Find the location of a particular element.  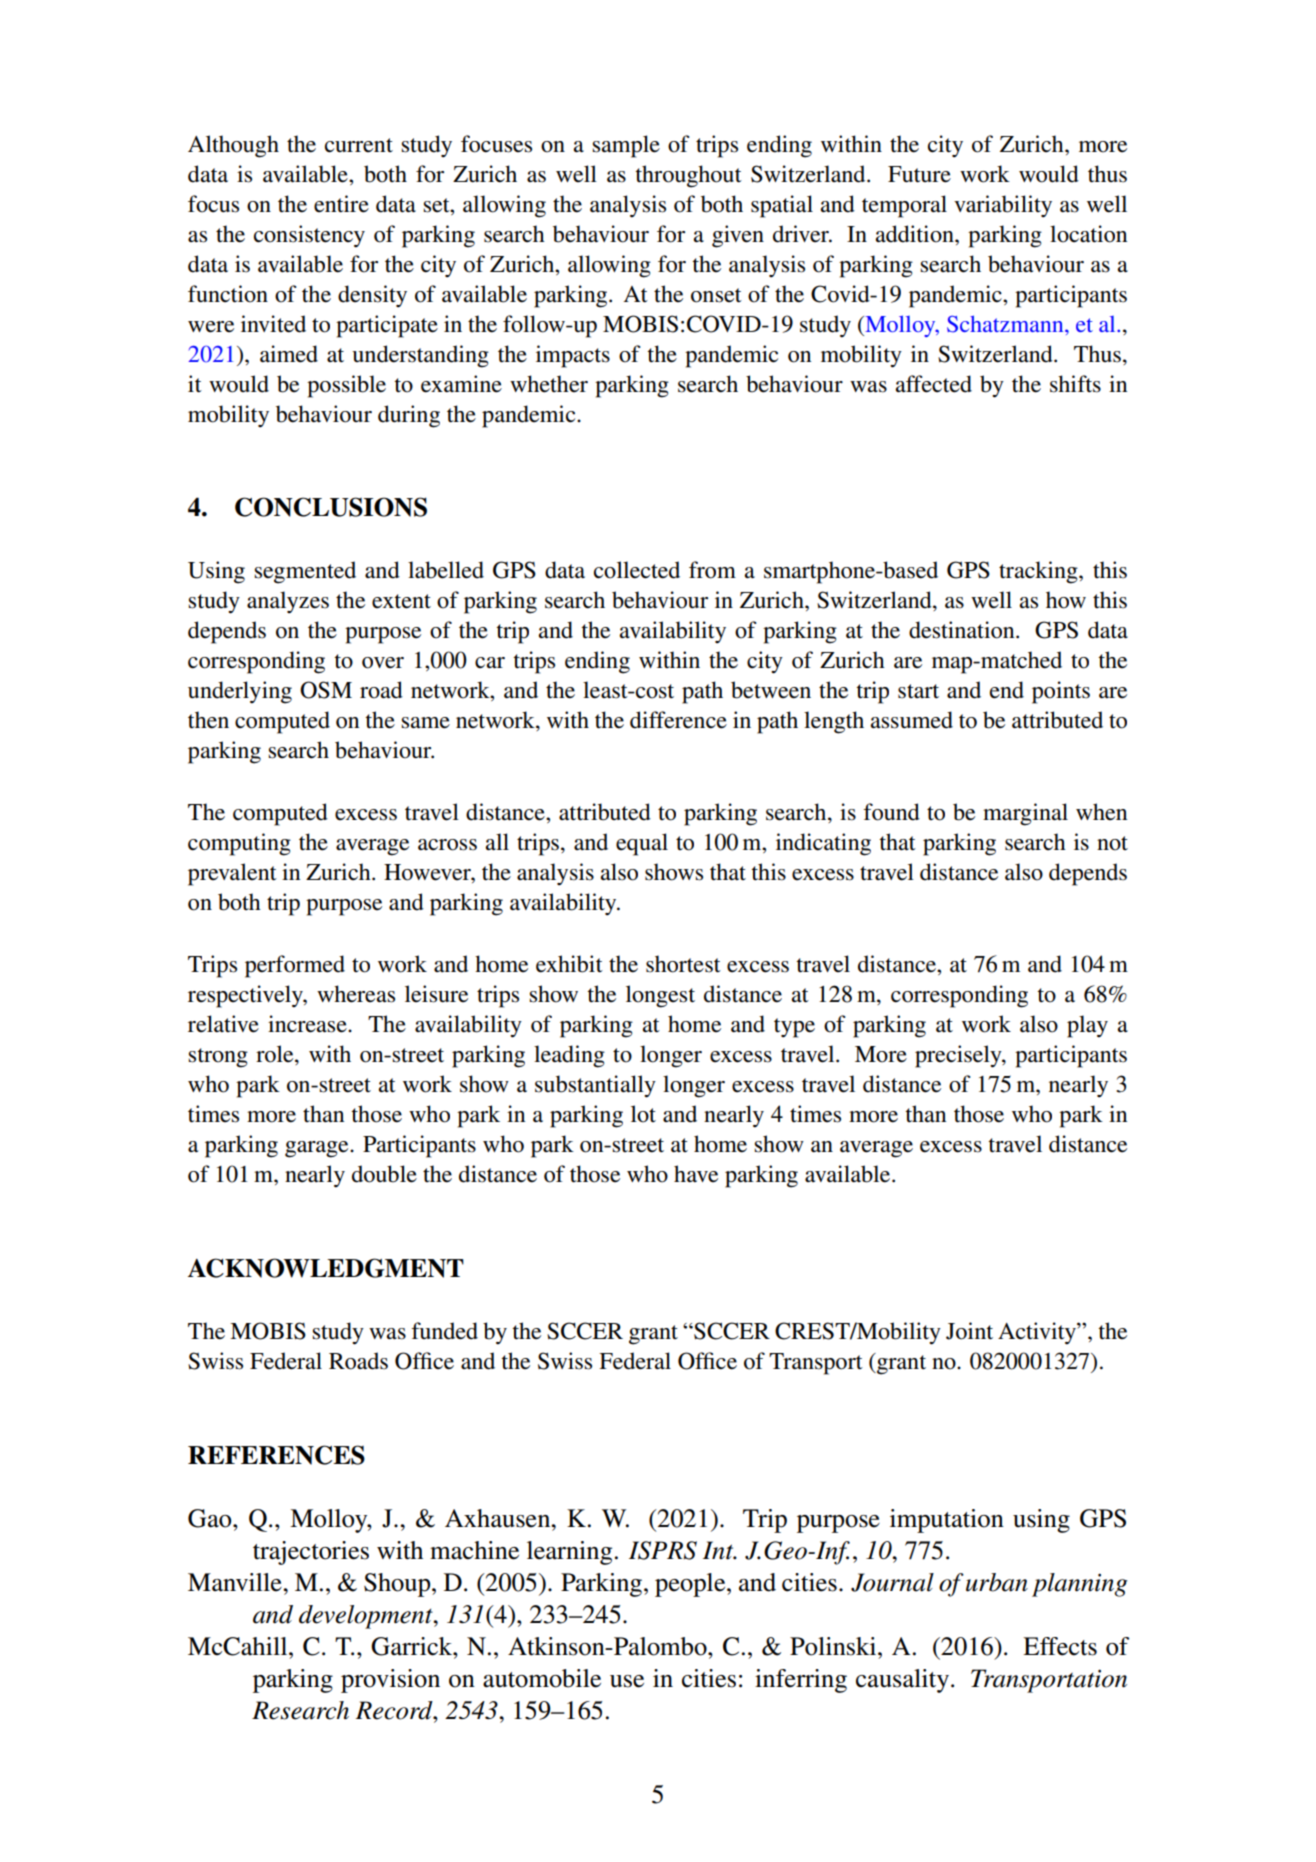

increase is located at coordinates (308, 1024).
